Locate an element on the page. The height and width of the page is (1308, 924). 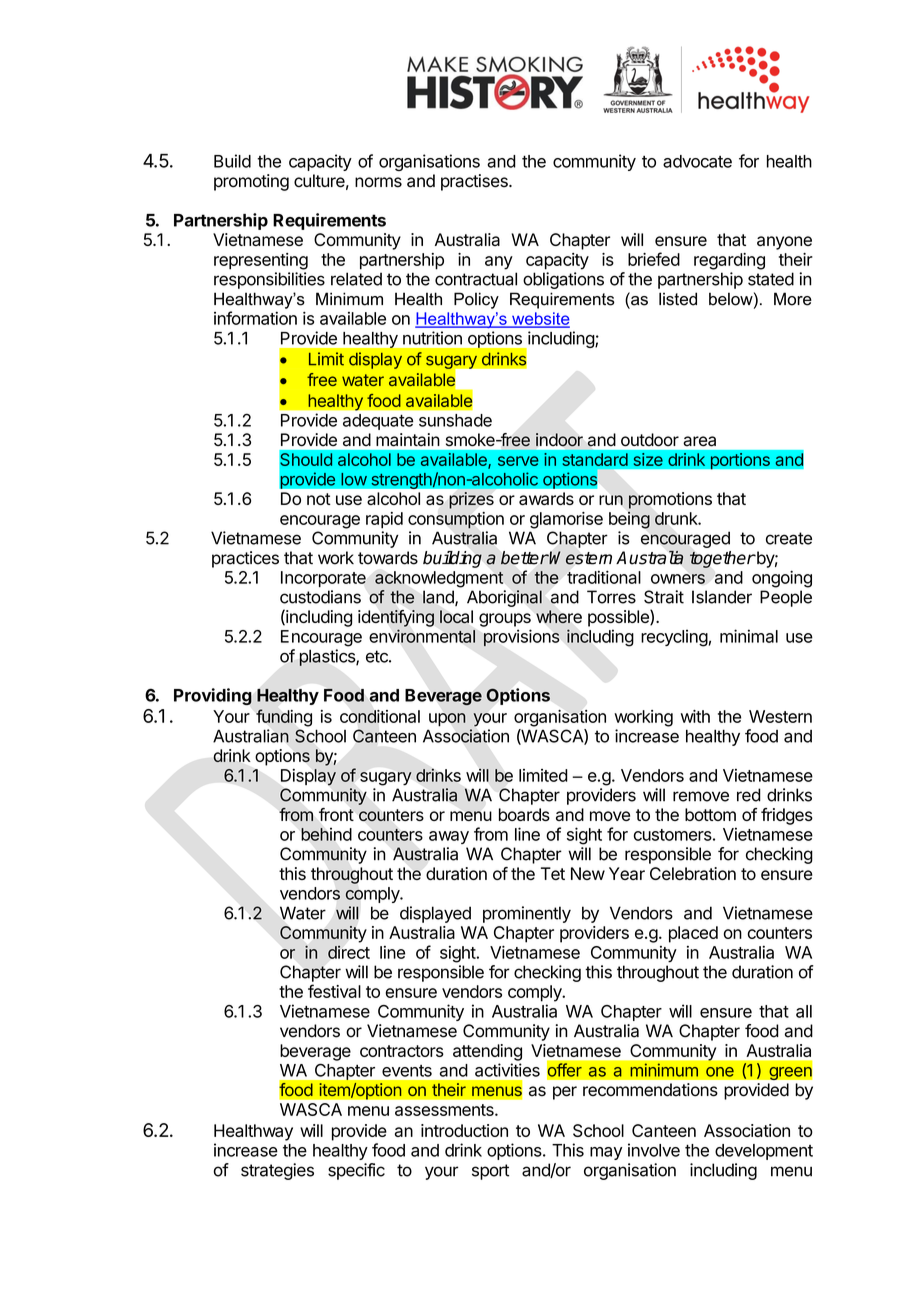
boards is located at coordinates (524, 814).
